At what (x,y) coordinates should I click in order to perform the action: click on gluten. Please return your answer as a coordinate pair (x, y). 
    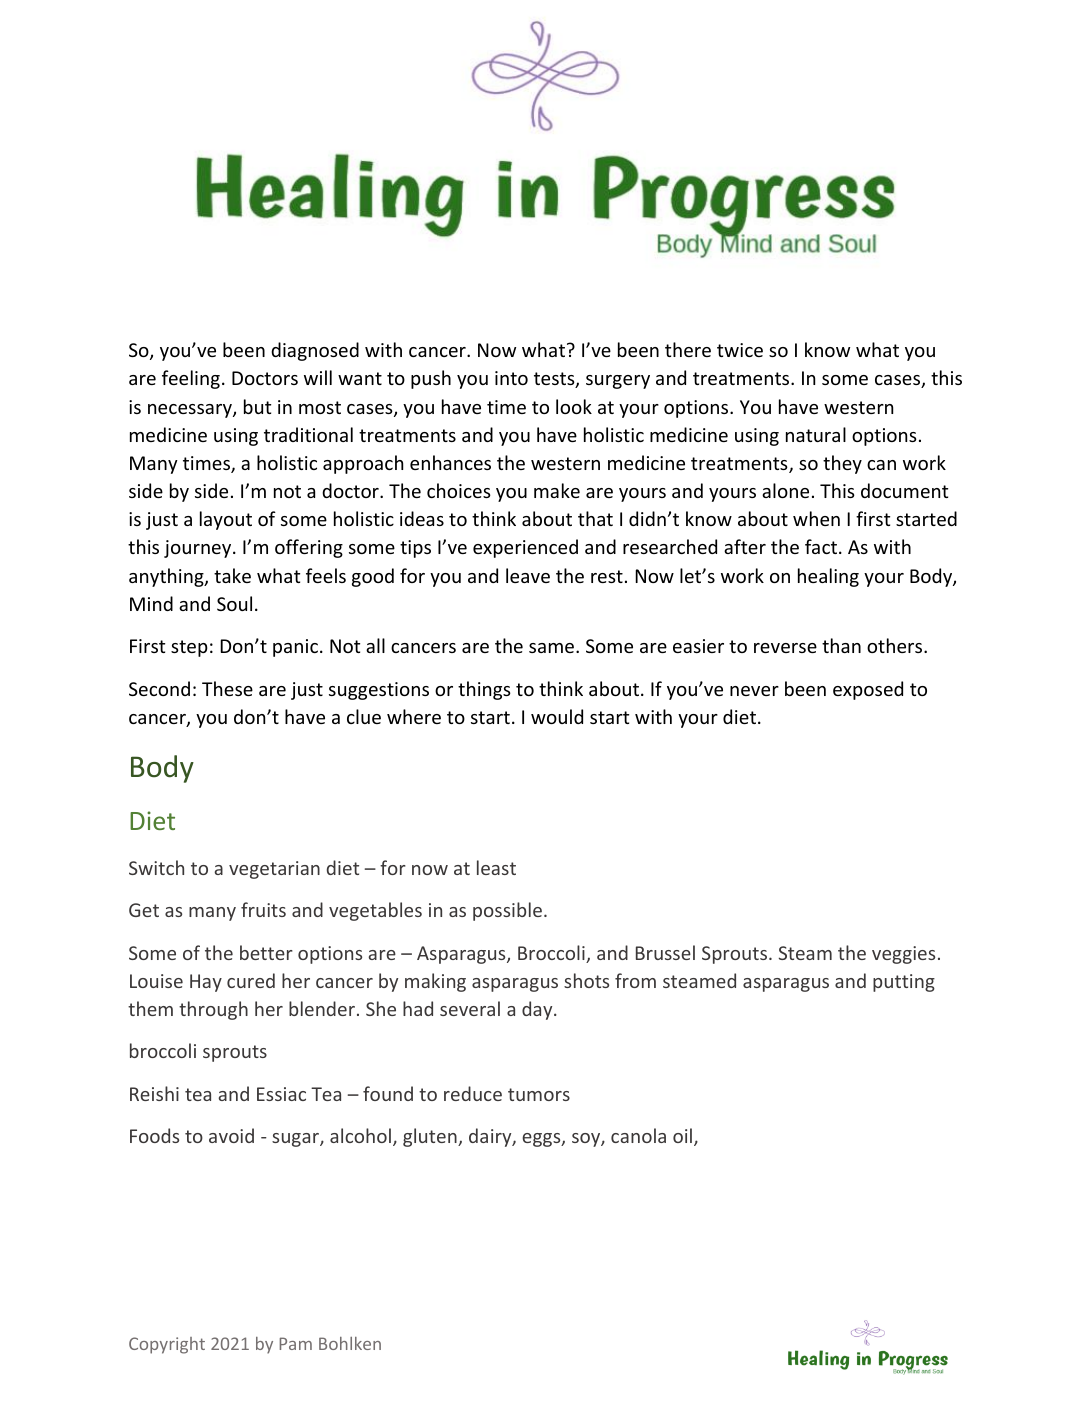
    Looking at the image, I should click on (431, 1137).
